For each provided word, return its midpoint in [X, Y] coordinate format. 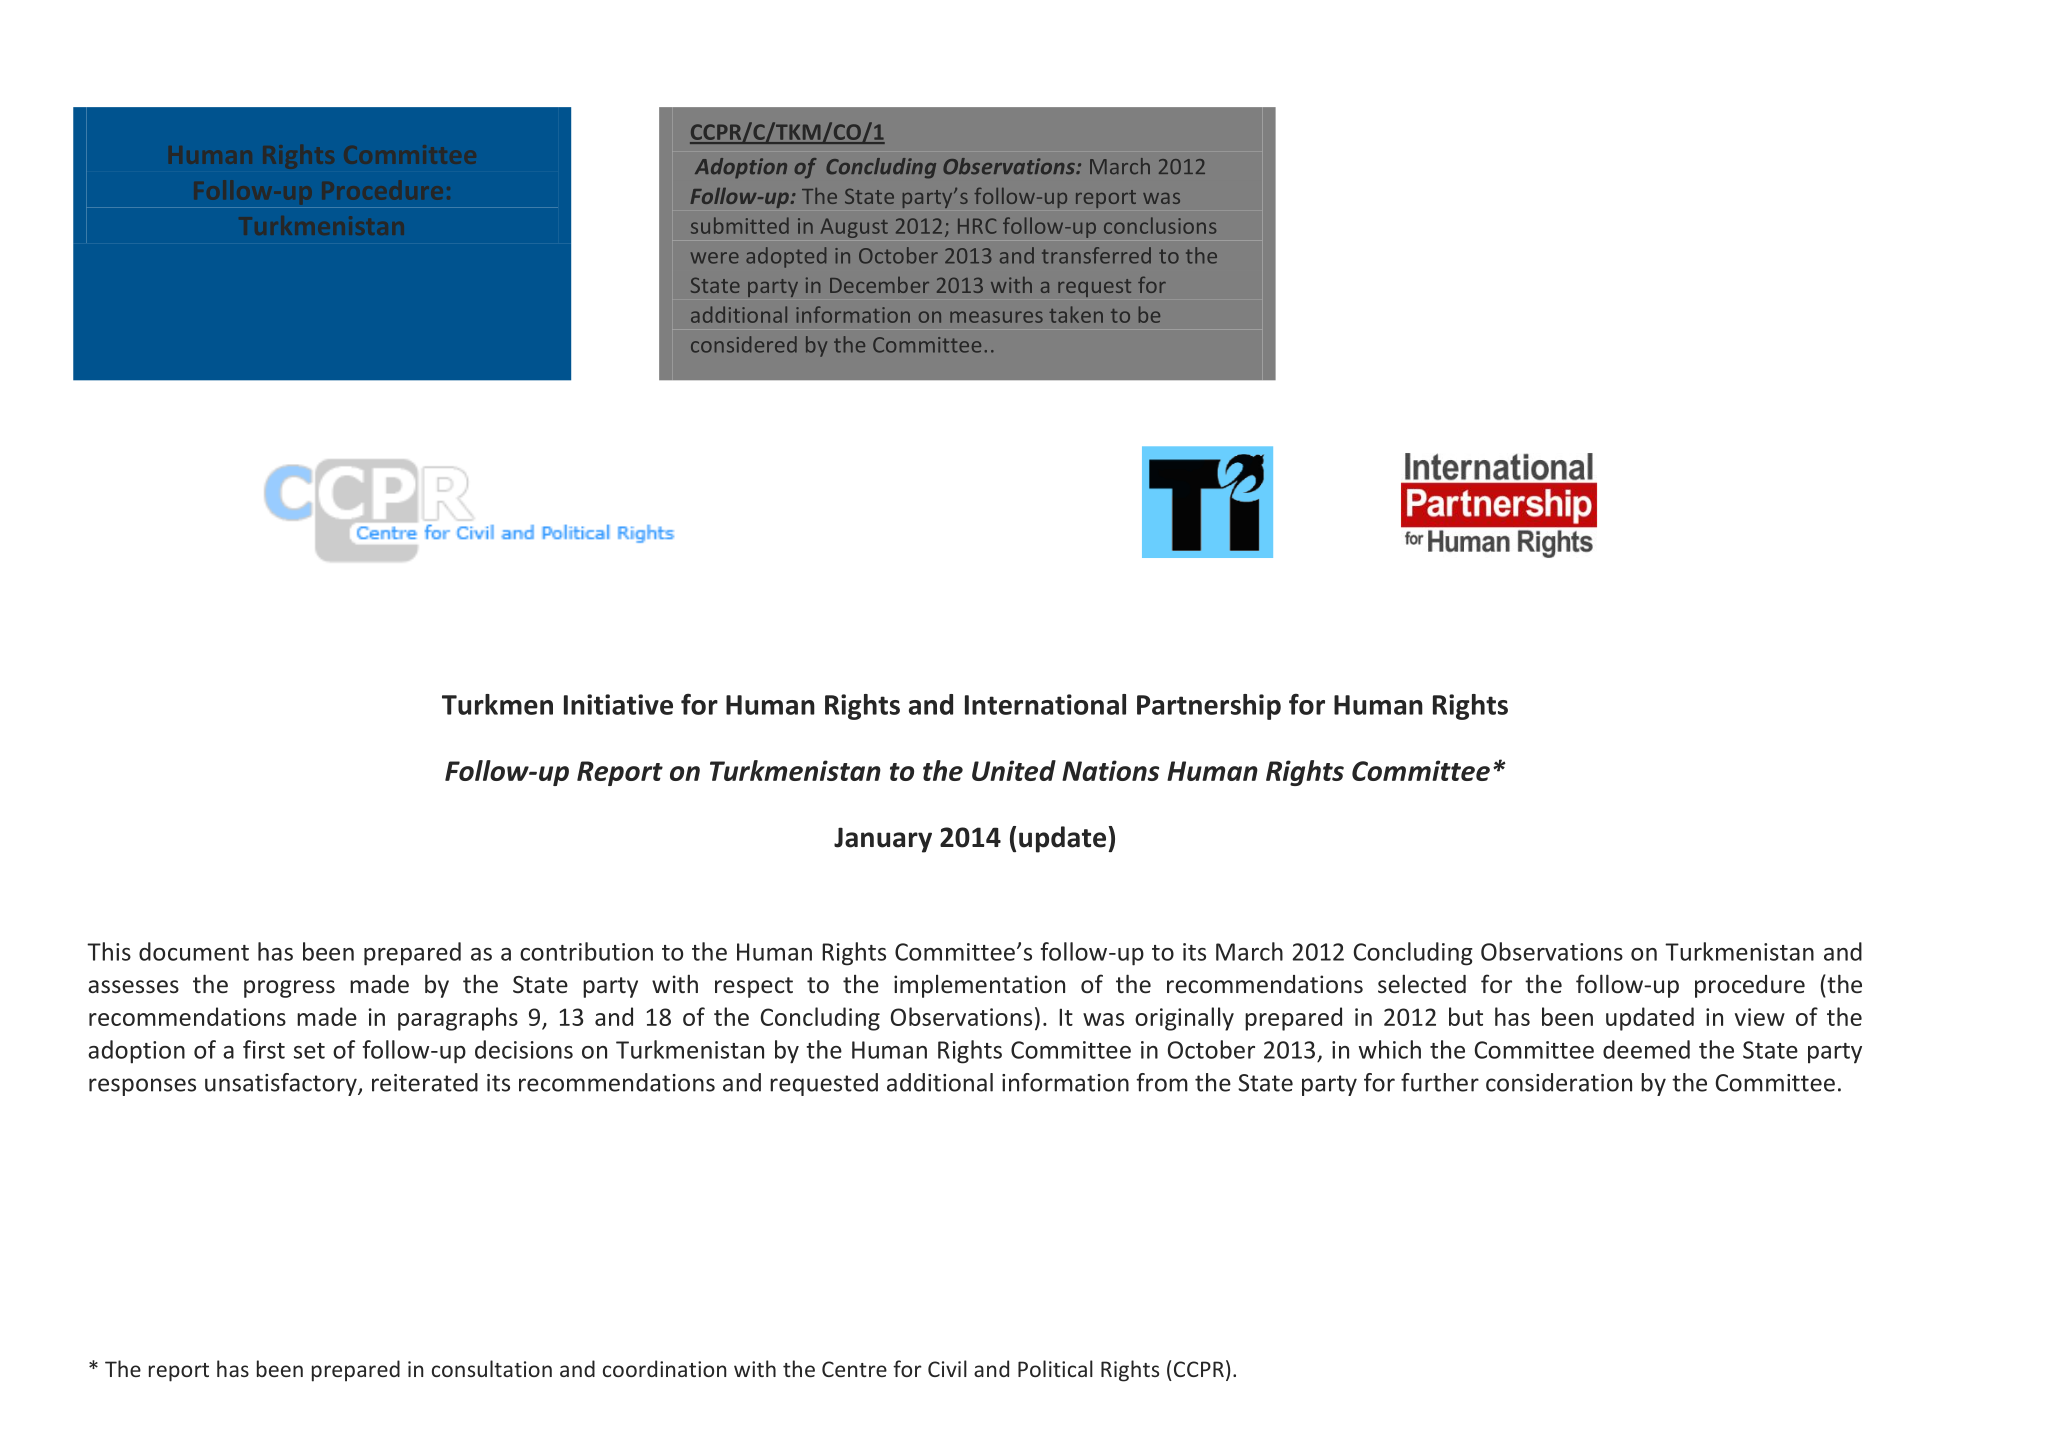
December [879, 285]
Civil [947, 1368]
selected [1422, 984]
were [715, 258]
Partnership [1209, 707]
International [1045, 704]
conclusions [1160, 225]
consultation [492, 1368]
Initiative [618, 704]
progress [289, 989]
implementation [979, 986]
